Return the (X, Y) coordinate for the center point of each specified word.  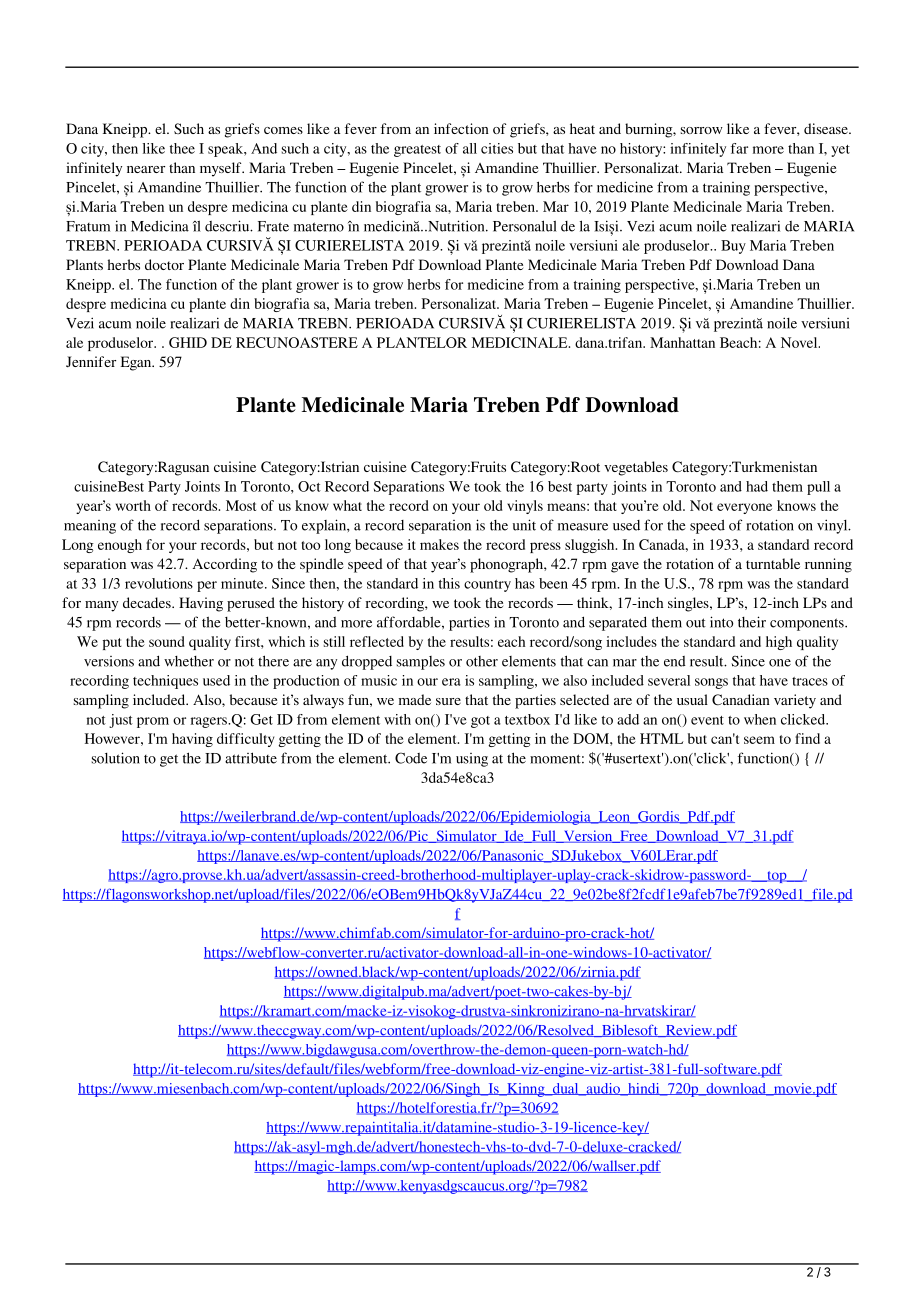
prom (153, 722)
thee (182, 148)
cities (497, 148)
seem (759, 740)
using (472, 760)
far (739, 148)
